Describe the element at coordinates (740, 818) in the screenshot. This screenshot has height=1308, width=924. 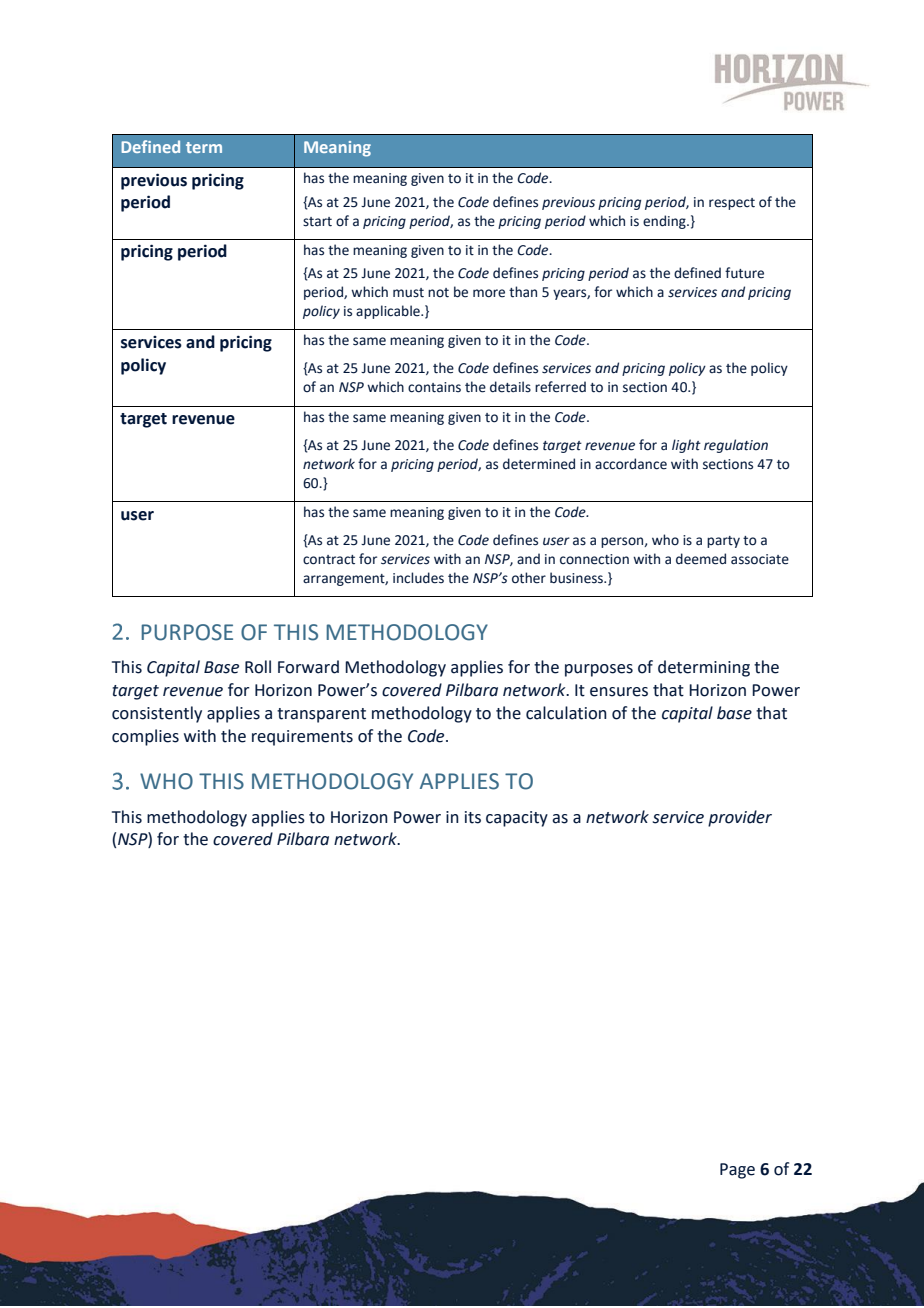
I see `provider` at that location.
